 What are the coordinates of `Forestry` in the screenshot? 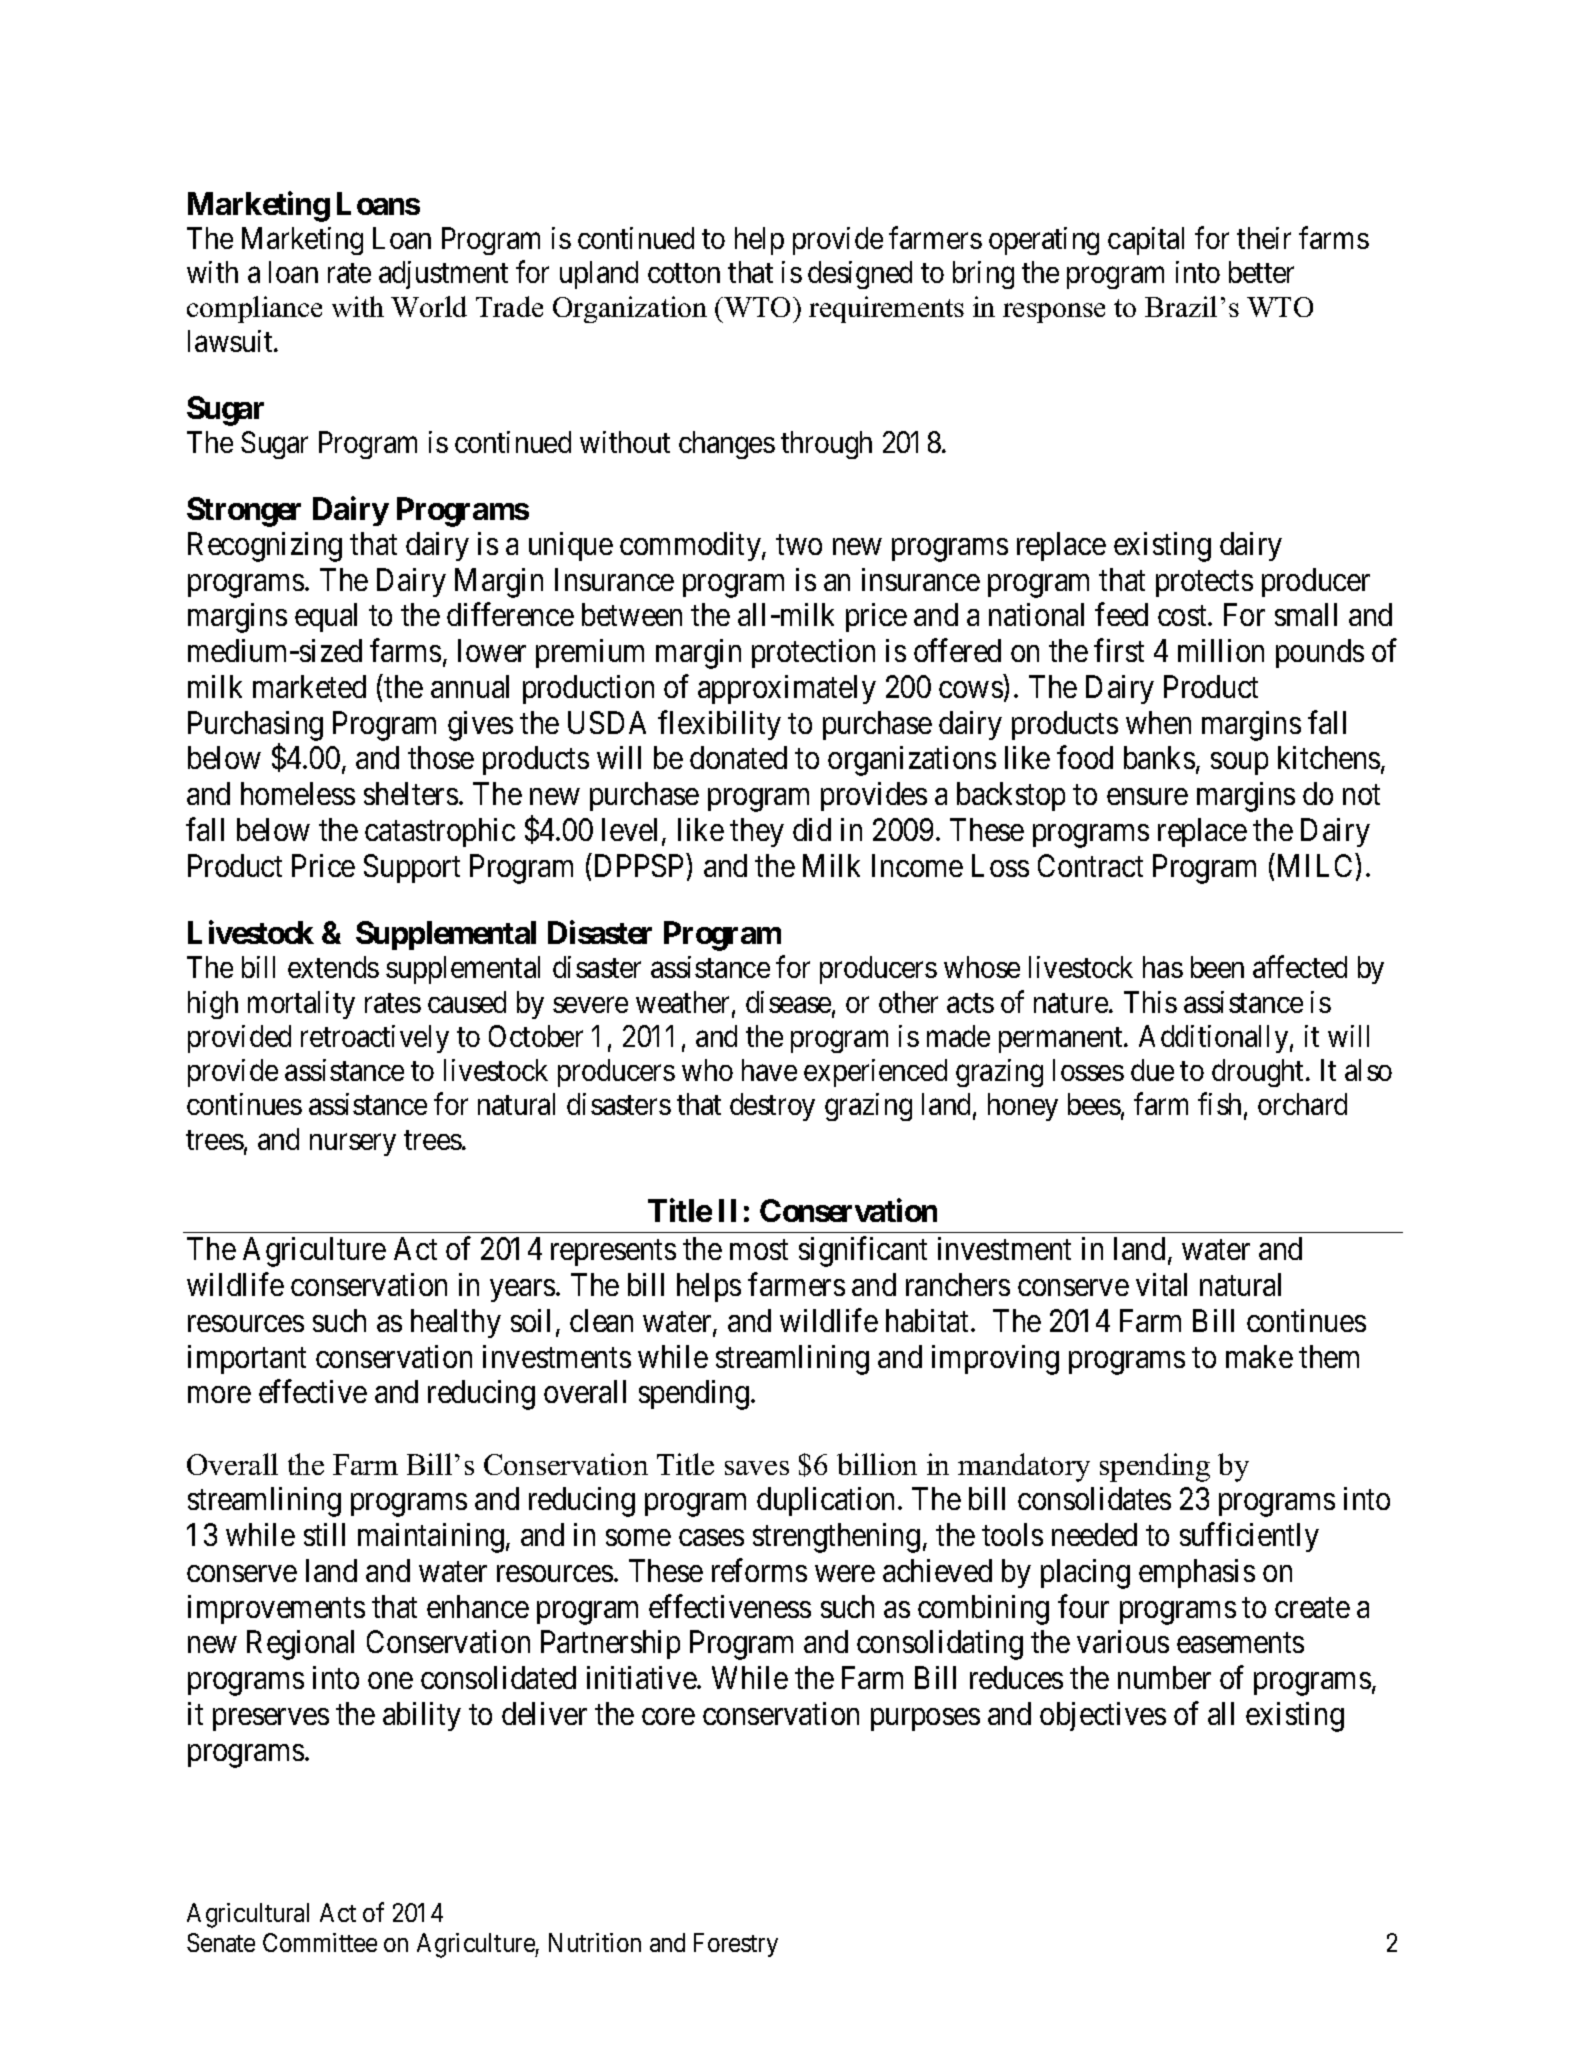 It's located at (736, 1945).
